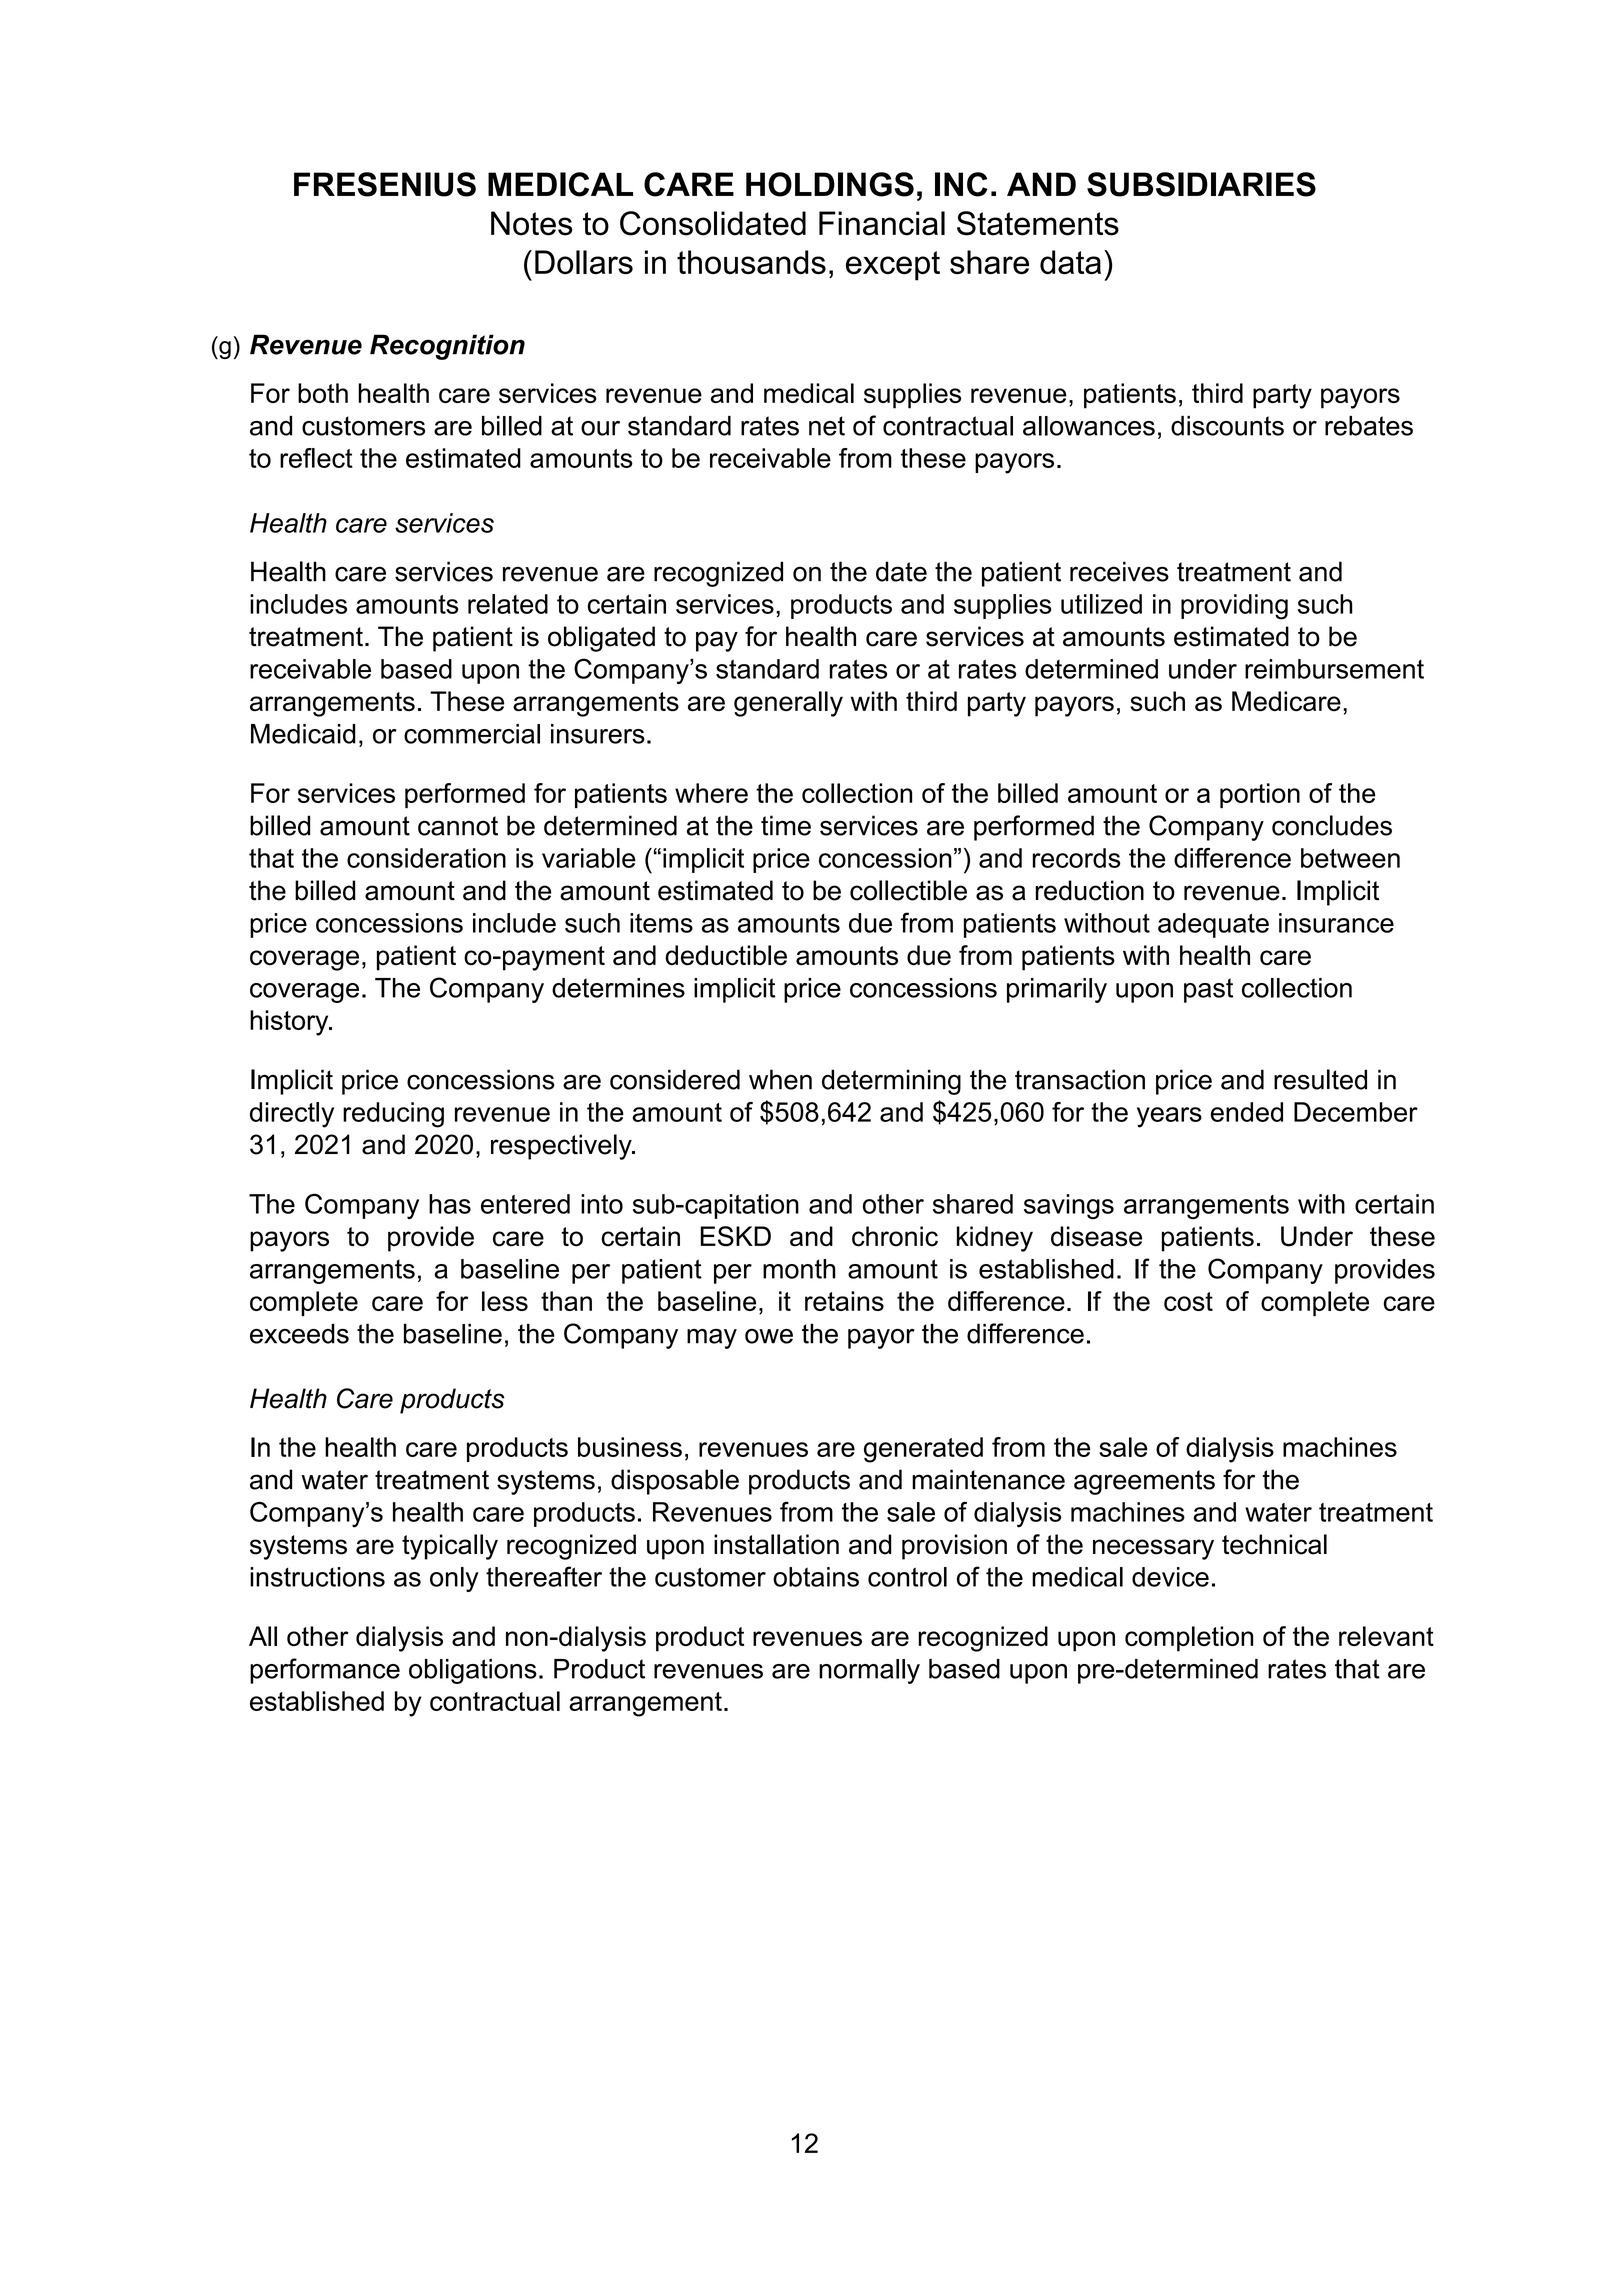 The width and height of the screenshot is (1608, 2275). Describe the element at coordinates (882, 223) in the screenshot. I see `Financial` at that location.
